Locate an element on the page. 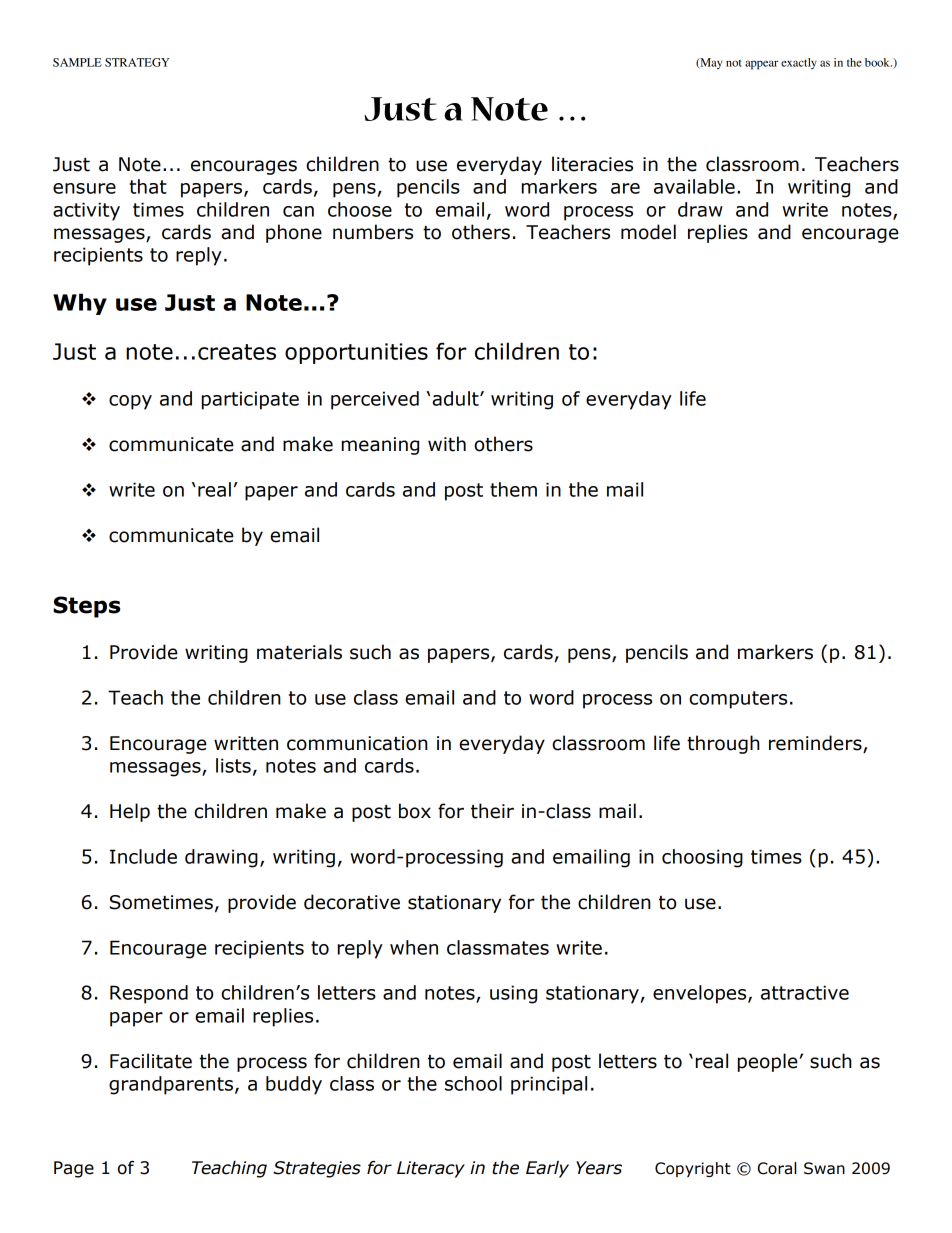  STRATEGY is located at coordinates (137, 62).
